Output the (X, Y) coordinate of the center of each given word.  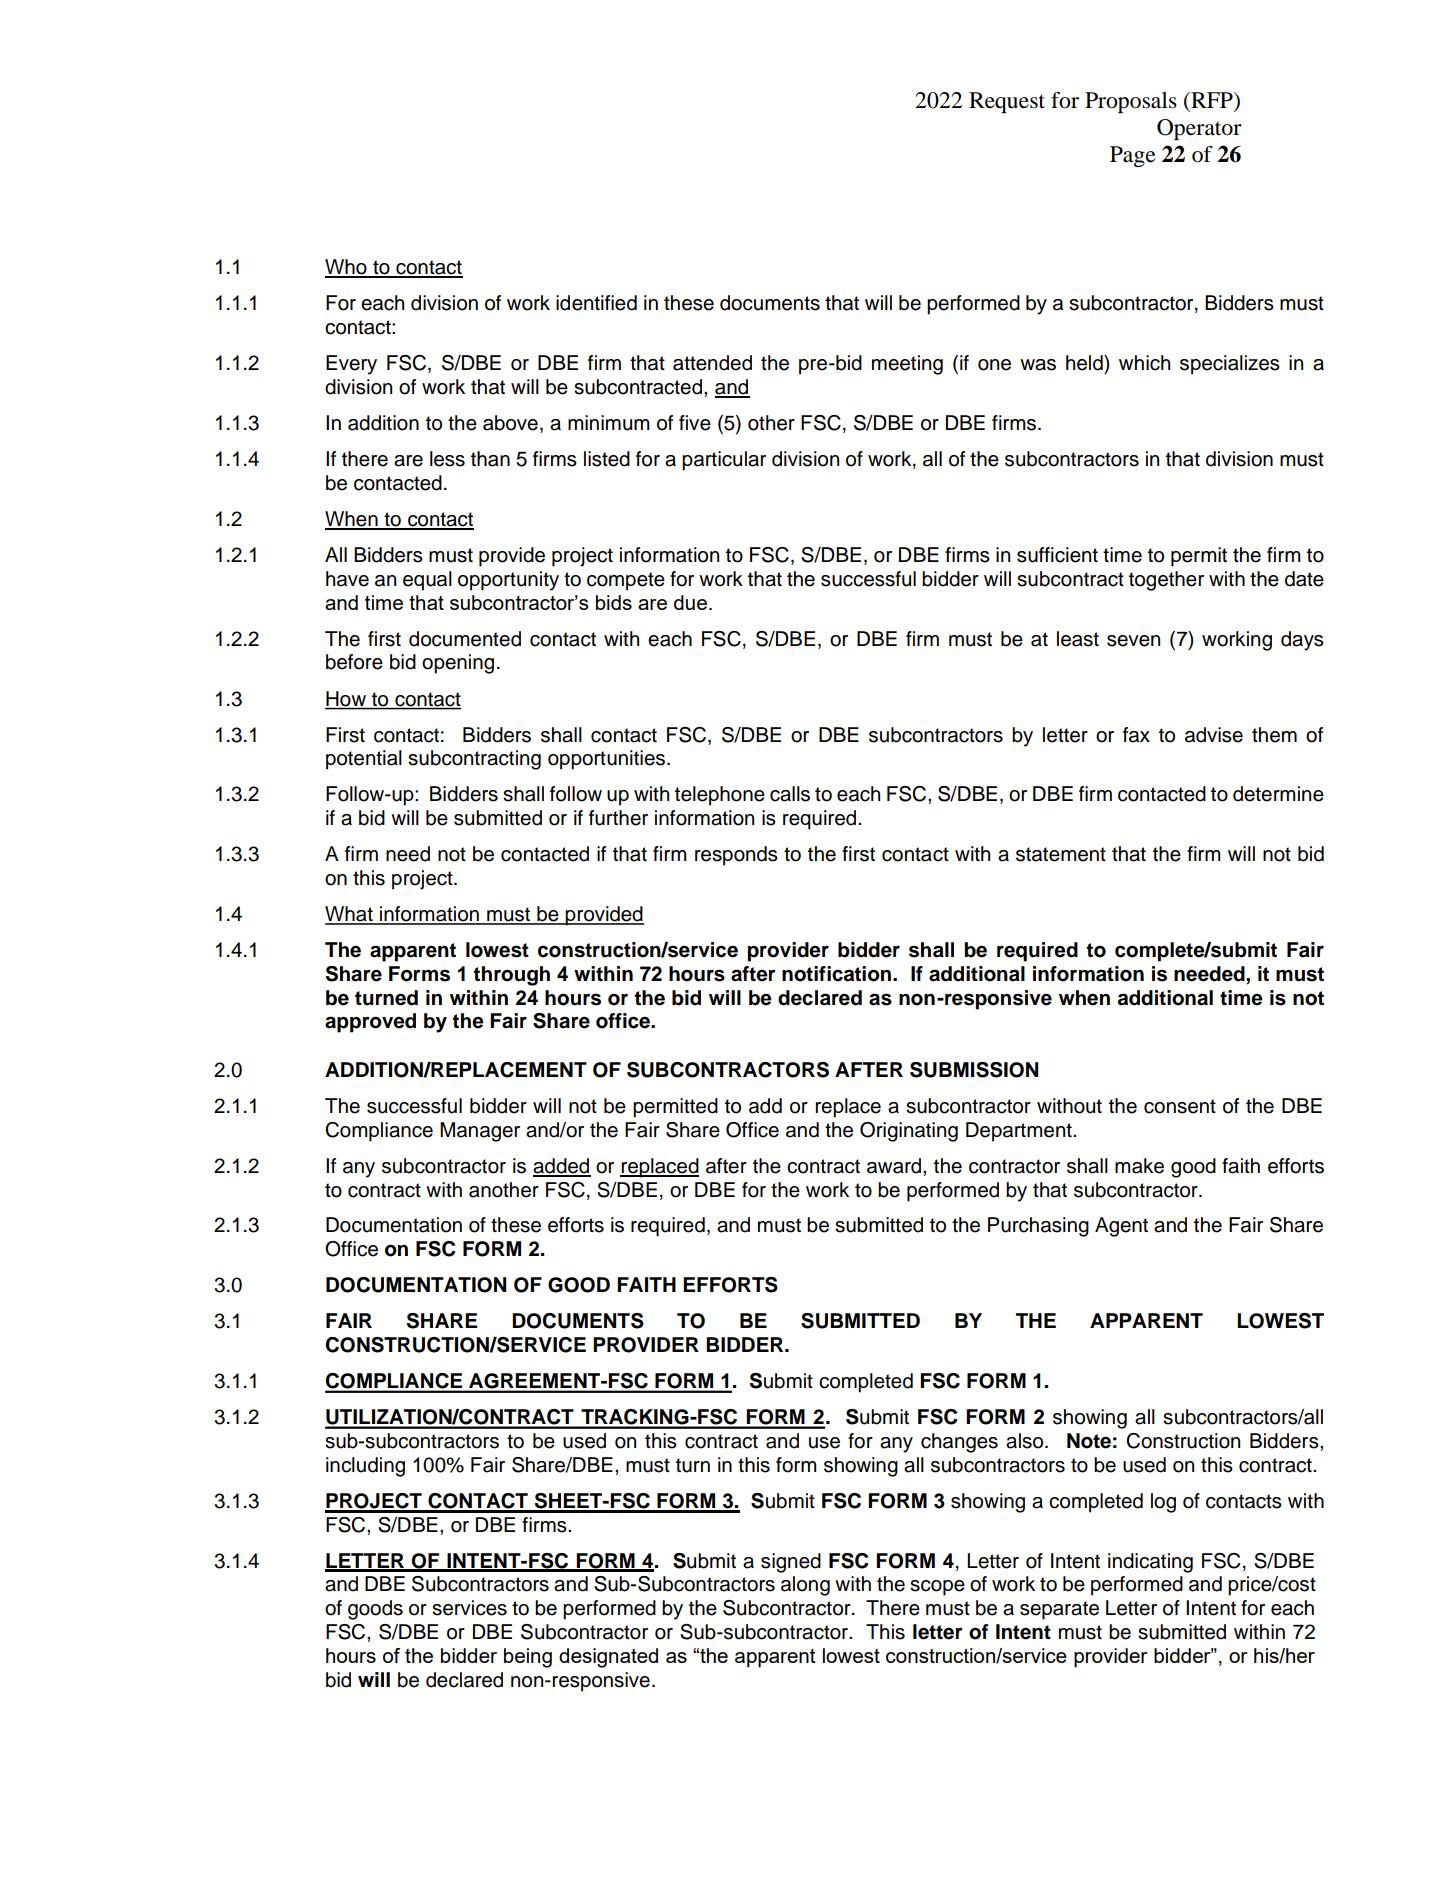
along (805, 1586)
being (528, 1658)
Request (1007, 102)
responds (736, 856)
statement (1061, 854)
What (350, 915)
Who (347, 268)
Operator (1199, 129)
